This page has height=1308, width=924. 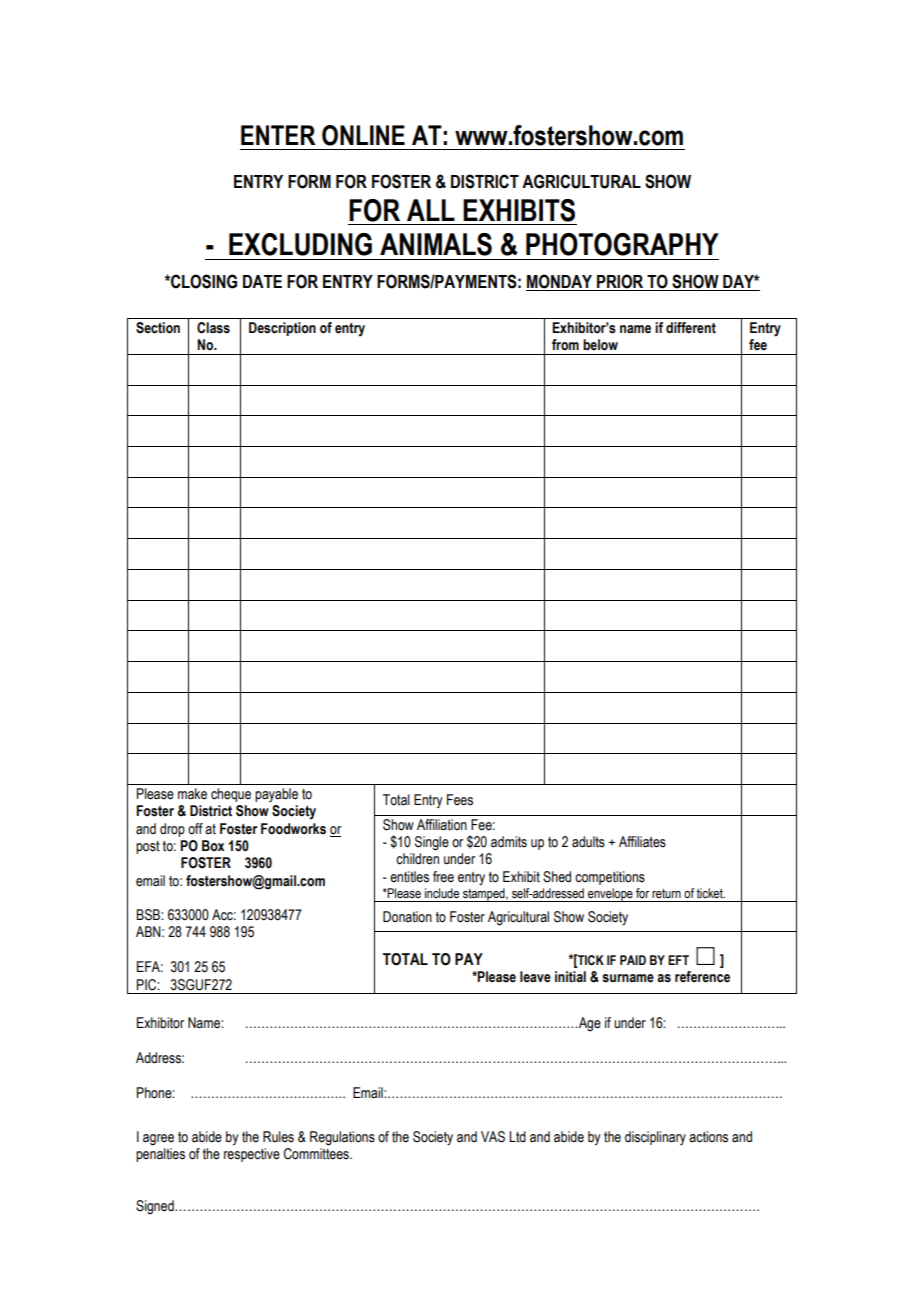 What do you see at coordinates (600, 345) in the page?
I see `below` at bounding box center [600, 345].
